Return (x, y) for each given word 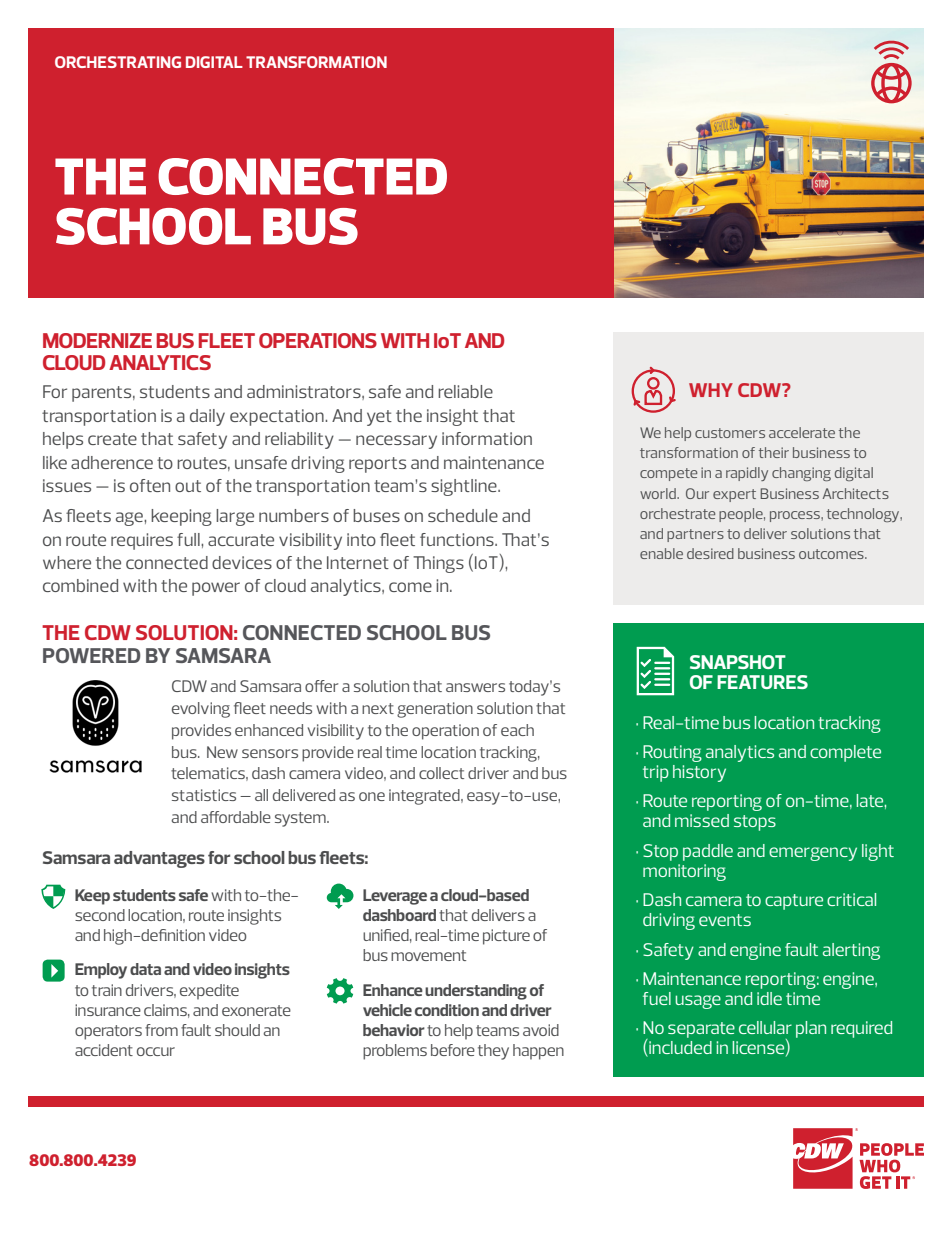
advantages (159, 859)
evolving (201, 710)
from (161, 1030)
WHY (711, 390)
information (487, 438)
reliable (465, 391)
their (774, 452)
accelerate (802, 432)
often (150, 485)
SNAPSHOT (738, 662)
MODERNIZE (97, 340)
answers (475, 687)
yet (379, 418)
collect (441, 773)
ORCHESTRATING (118, 62)
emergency (813, 854)
